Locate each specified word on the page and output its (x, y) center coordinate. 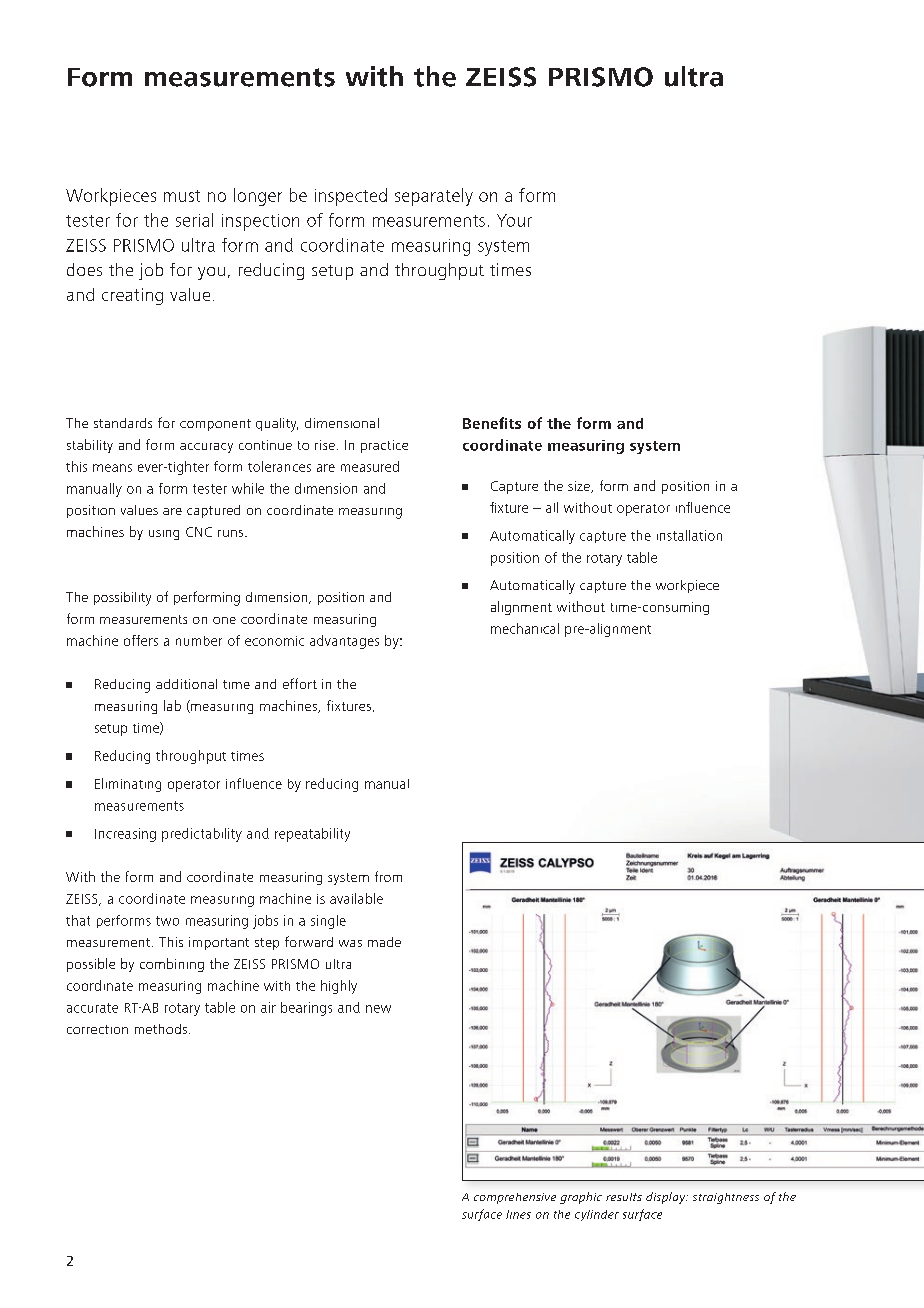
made (384, 942)
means (112, 468)
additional (186, 684)
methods (161, 1029)
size (580, 487)
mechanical (525, 628)
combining (172, 965)
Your (514, 220)
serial (194, 220)
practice (384, 446)
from (388, 876)
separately (434, 197)
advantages (344, 642)
